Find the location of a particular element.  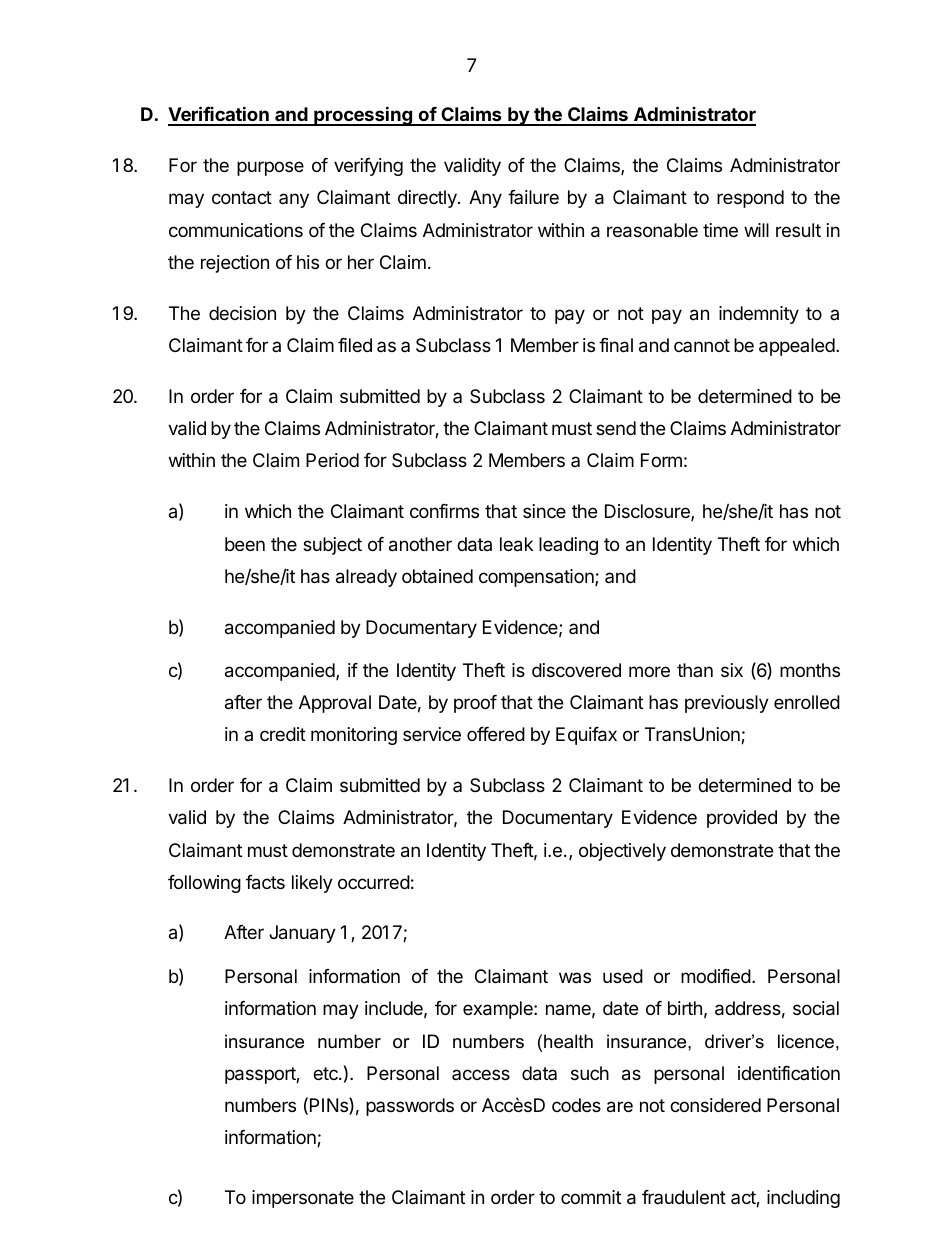

commit is located at coordinates (591, 1197).
